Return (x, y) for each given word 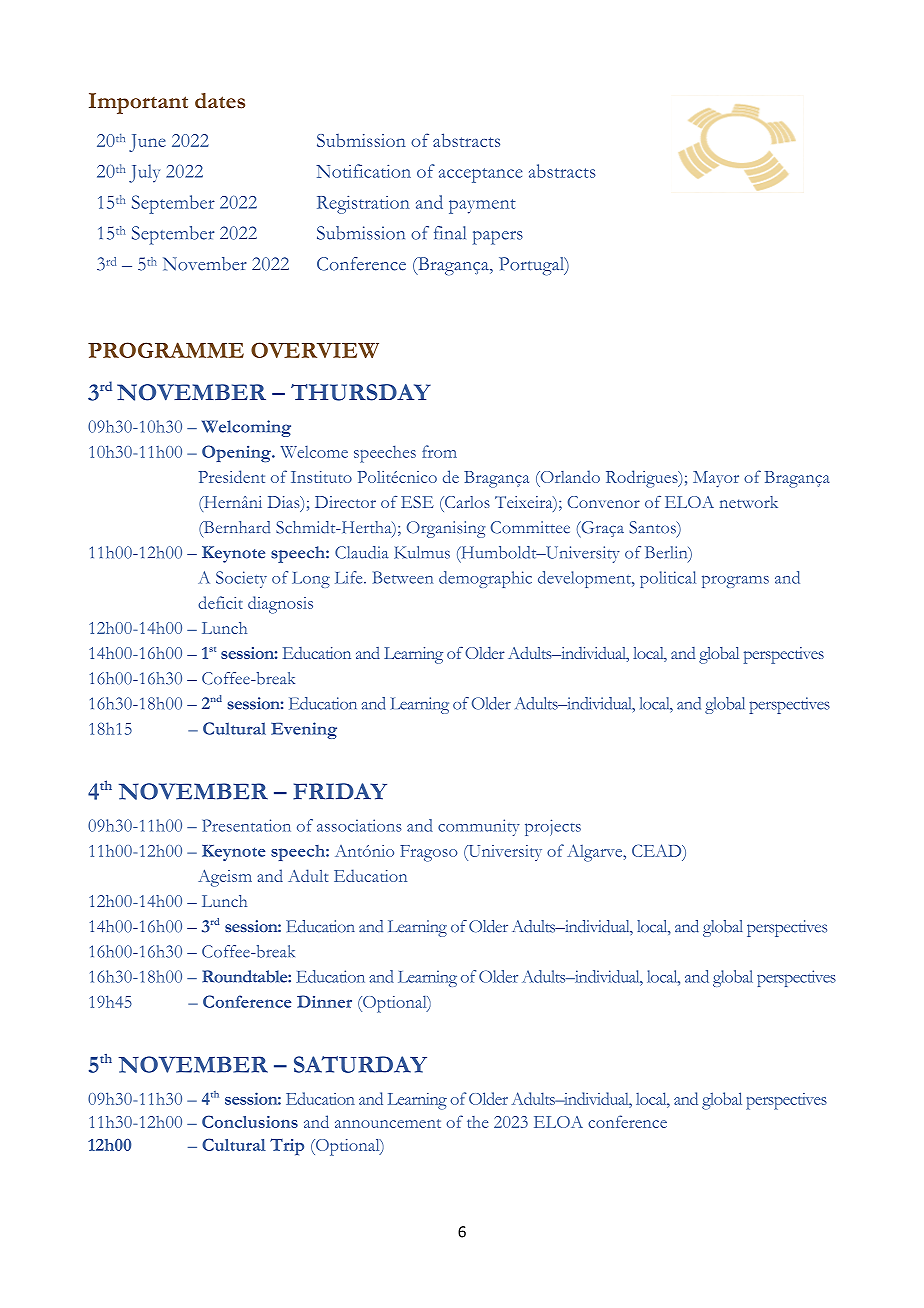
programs (735, 581)
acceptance (480, 175)
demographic (485, 579)
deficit (220, 602)
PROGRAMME (166, 350)
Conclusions (250, 1121)
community (479, 827)
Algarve (596, 853)
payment (482, 206)
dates (220, 101)
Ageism (225, 878)
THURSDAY (361, 392)
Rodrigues (643, 479)
